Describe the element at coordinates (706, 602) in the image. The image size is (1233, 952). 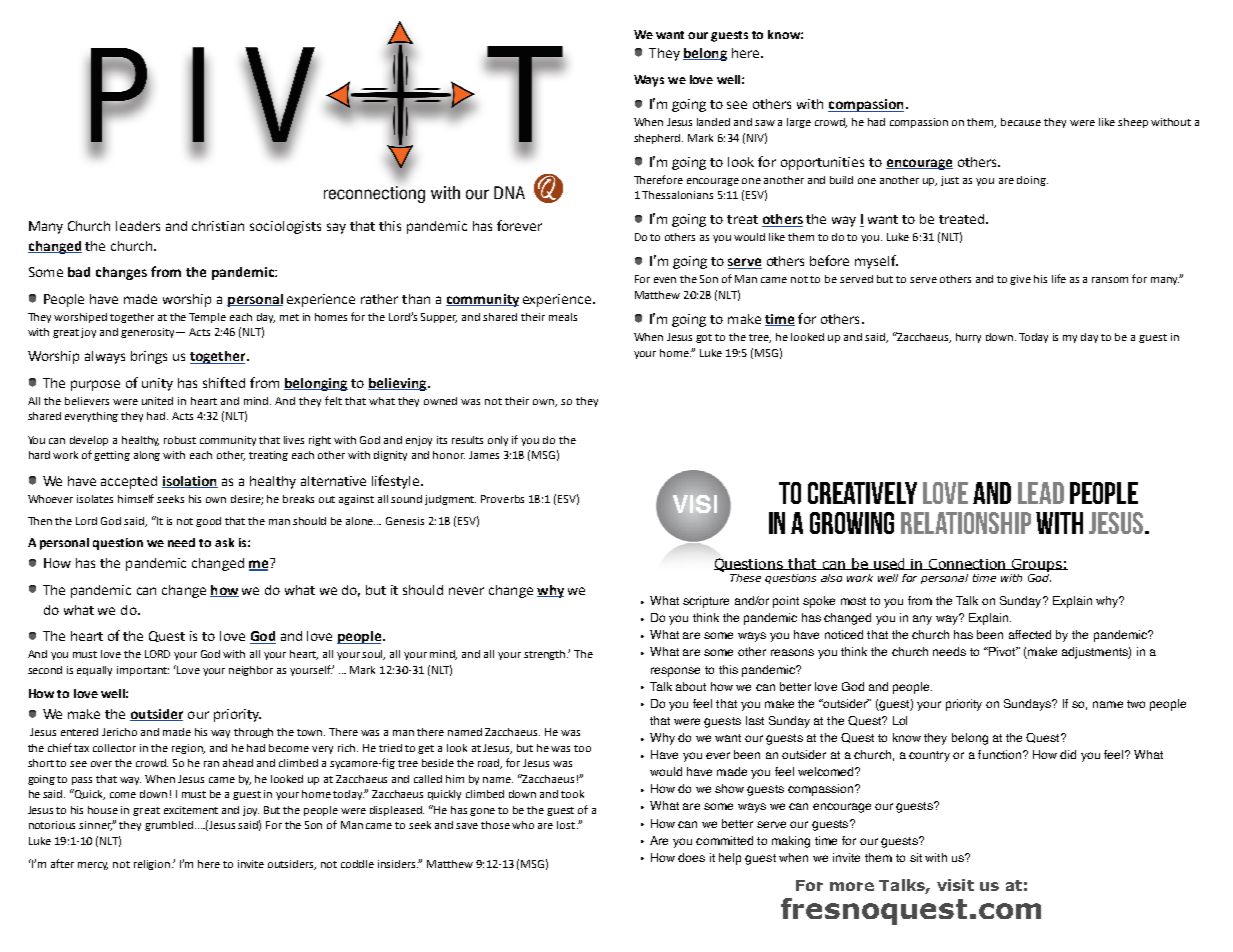
I see `scripture` at that location.
